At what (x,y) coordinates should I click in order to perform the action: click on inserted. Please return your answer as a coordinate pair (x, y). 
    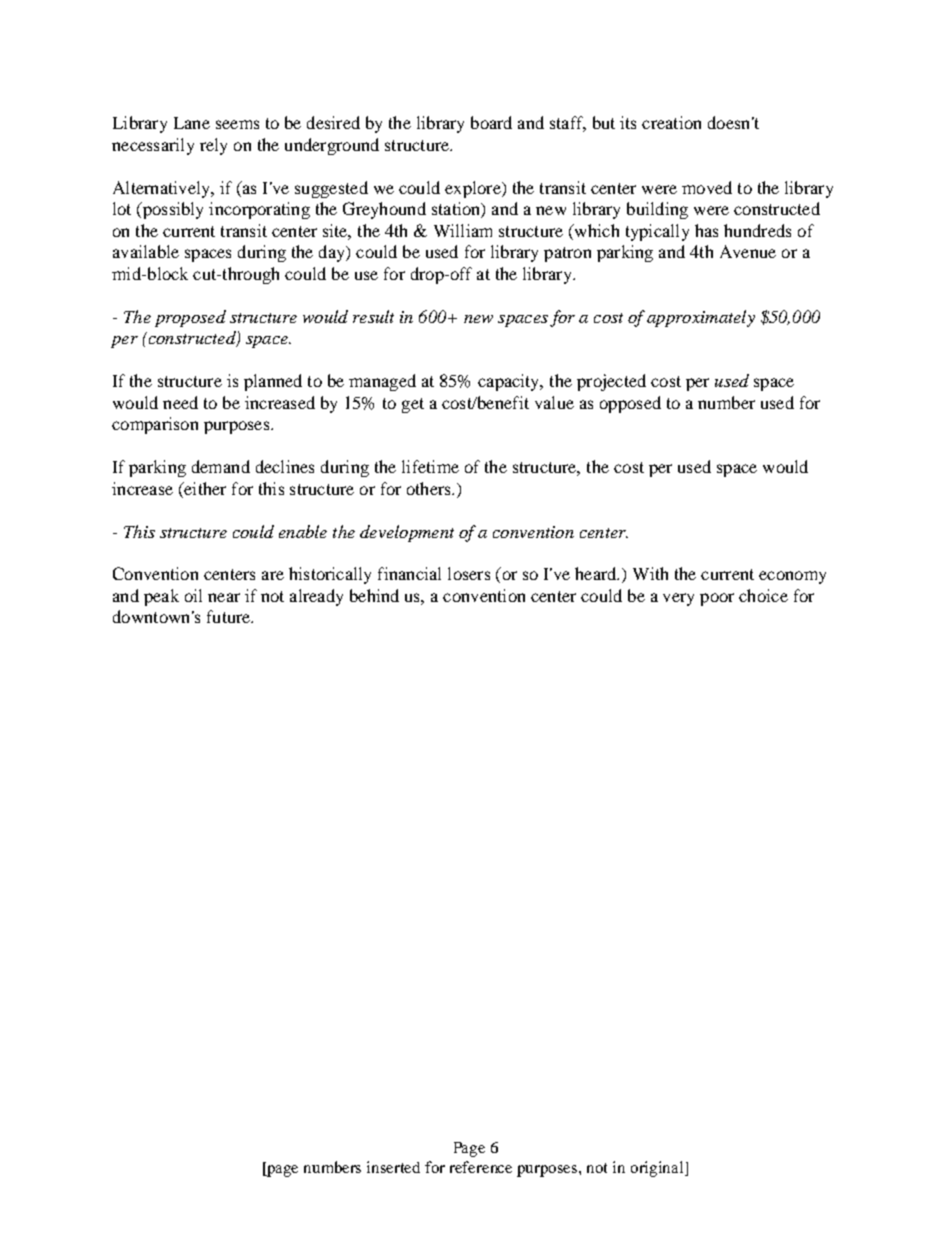
    Looking at the image, I should click on (393, 1167).
